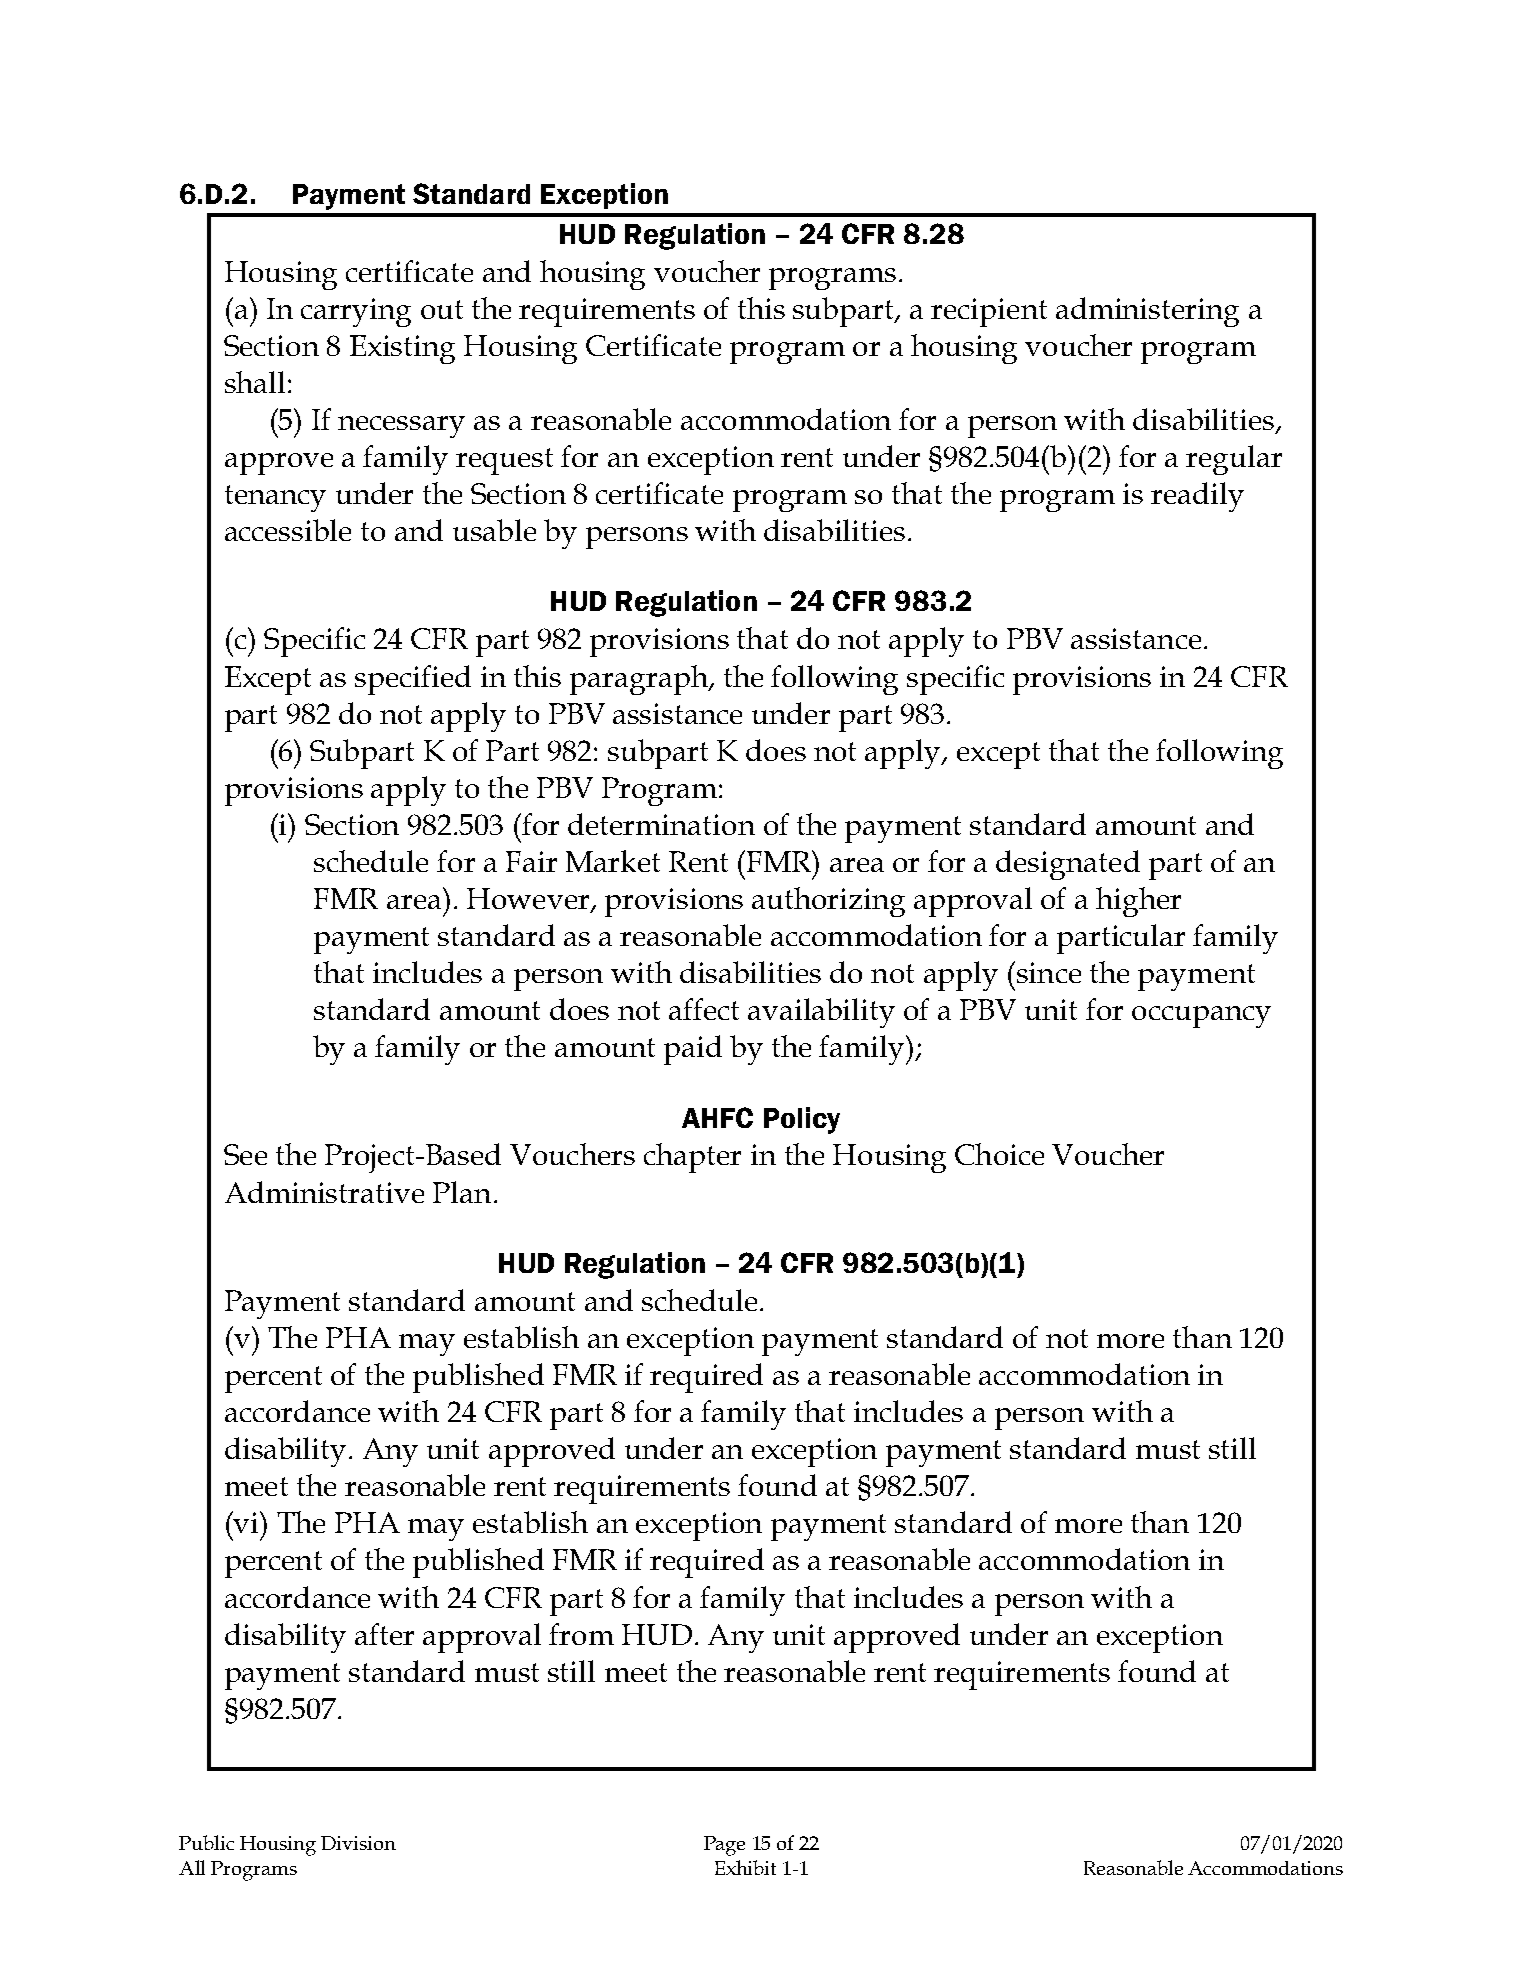 The width and height of the screenshot is (1522, 1970). I want to click on Page, so click(724, 1846).
